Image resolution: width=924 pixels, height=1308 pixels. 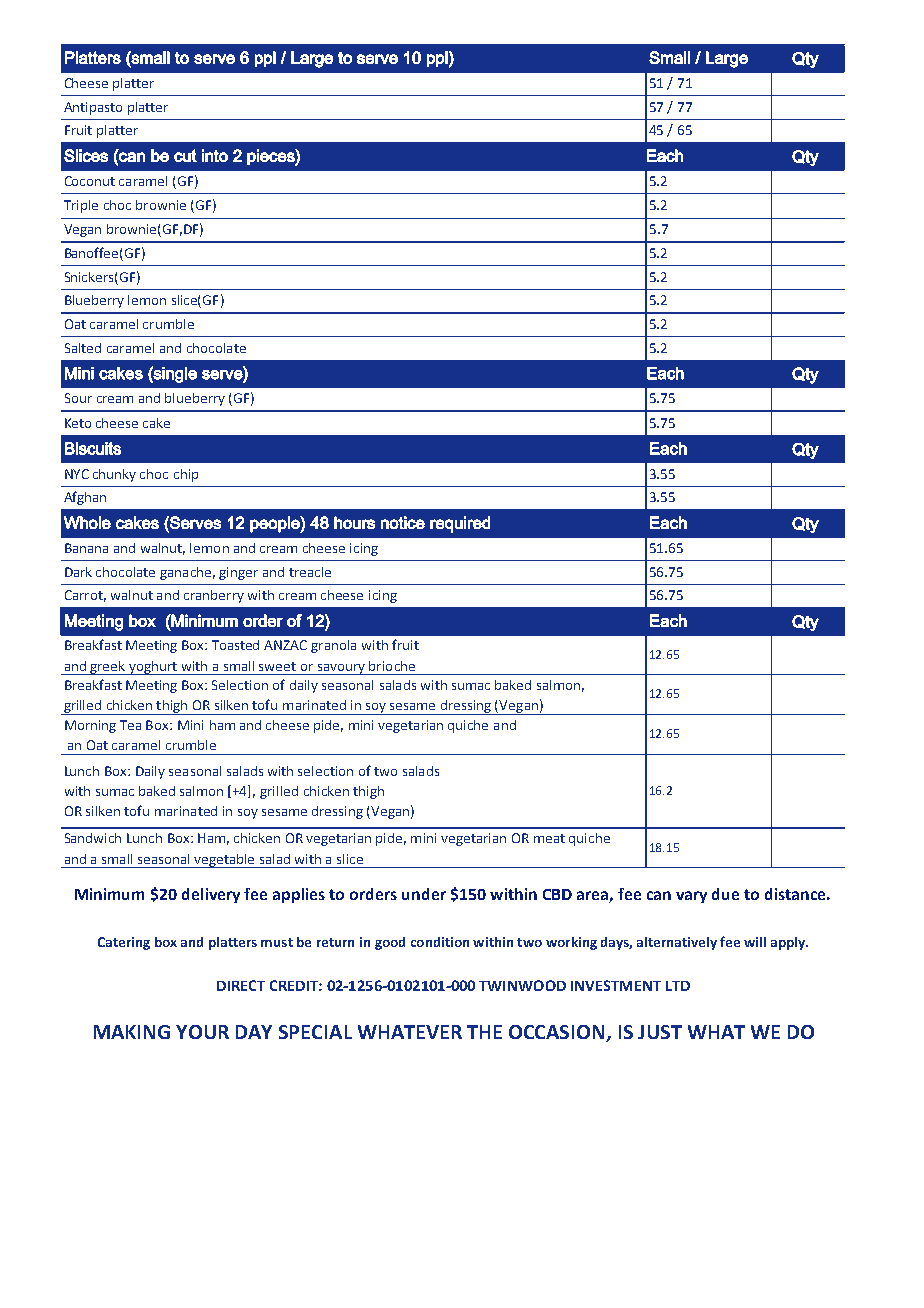 What do you see at coordinates (354, 522) in the screenshot?
I see `hours` at bounding box center [354, 522].
